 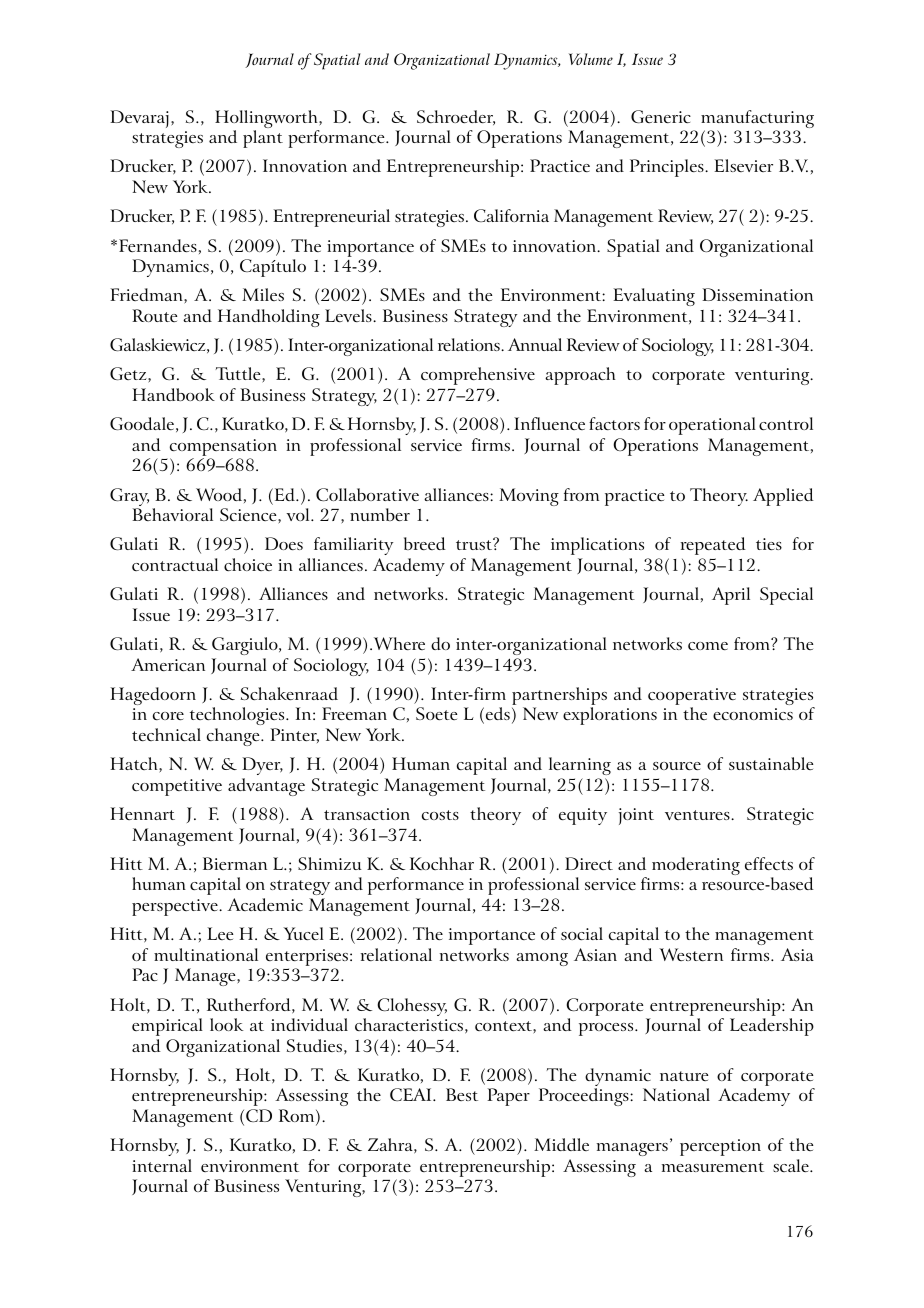 What do you see at coordinates (226, 1024) in the screenshot?
I see `look` at bounding box center [226, 1024].
